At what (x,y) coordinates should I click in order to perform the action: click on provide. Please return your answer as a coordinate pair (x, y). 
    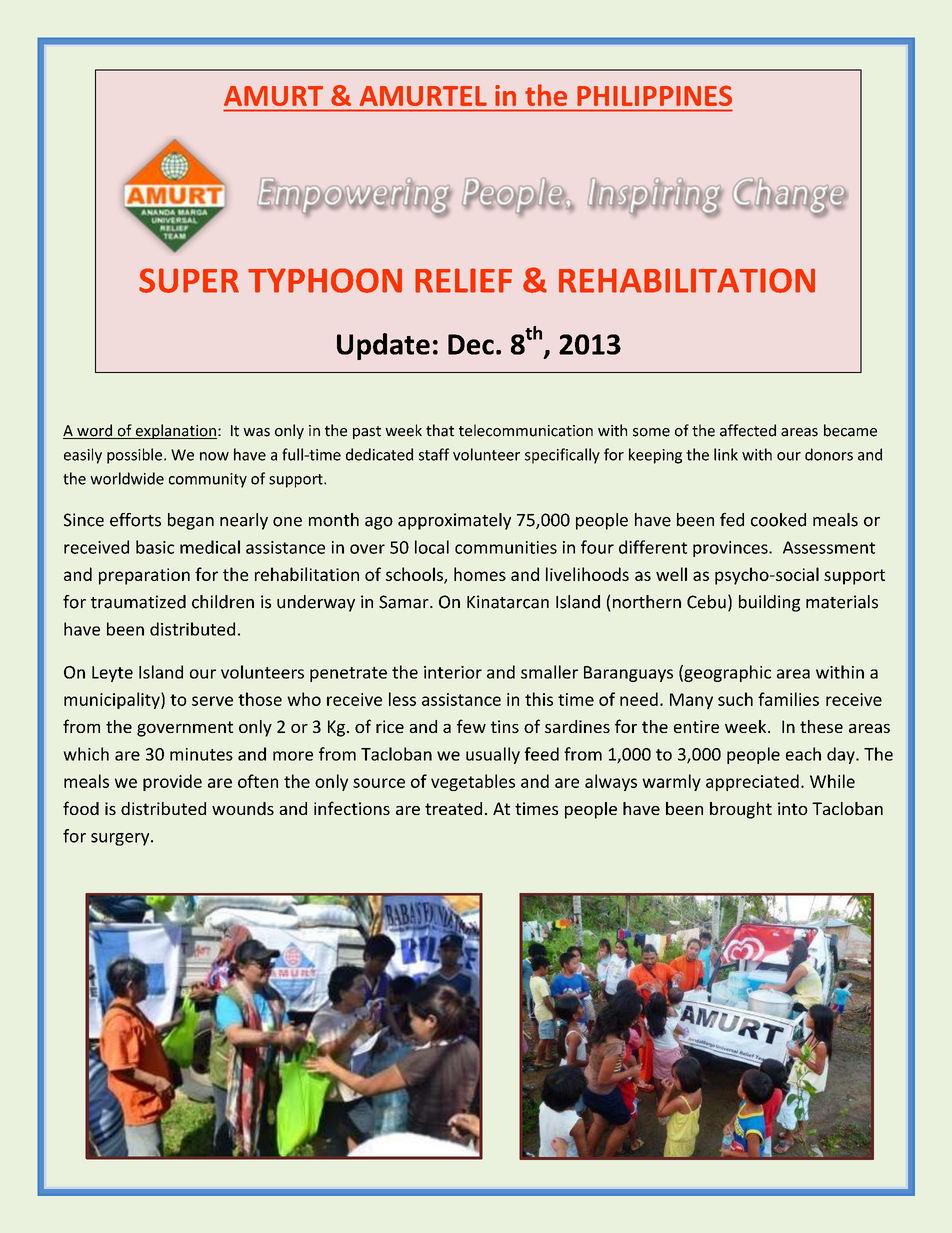
    Looking at the image, I should click on (172, 782).
